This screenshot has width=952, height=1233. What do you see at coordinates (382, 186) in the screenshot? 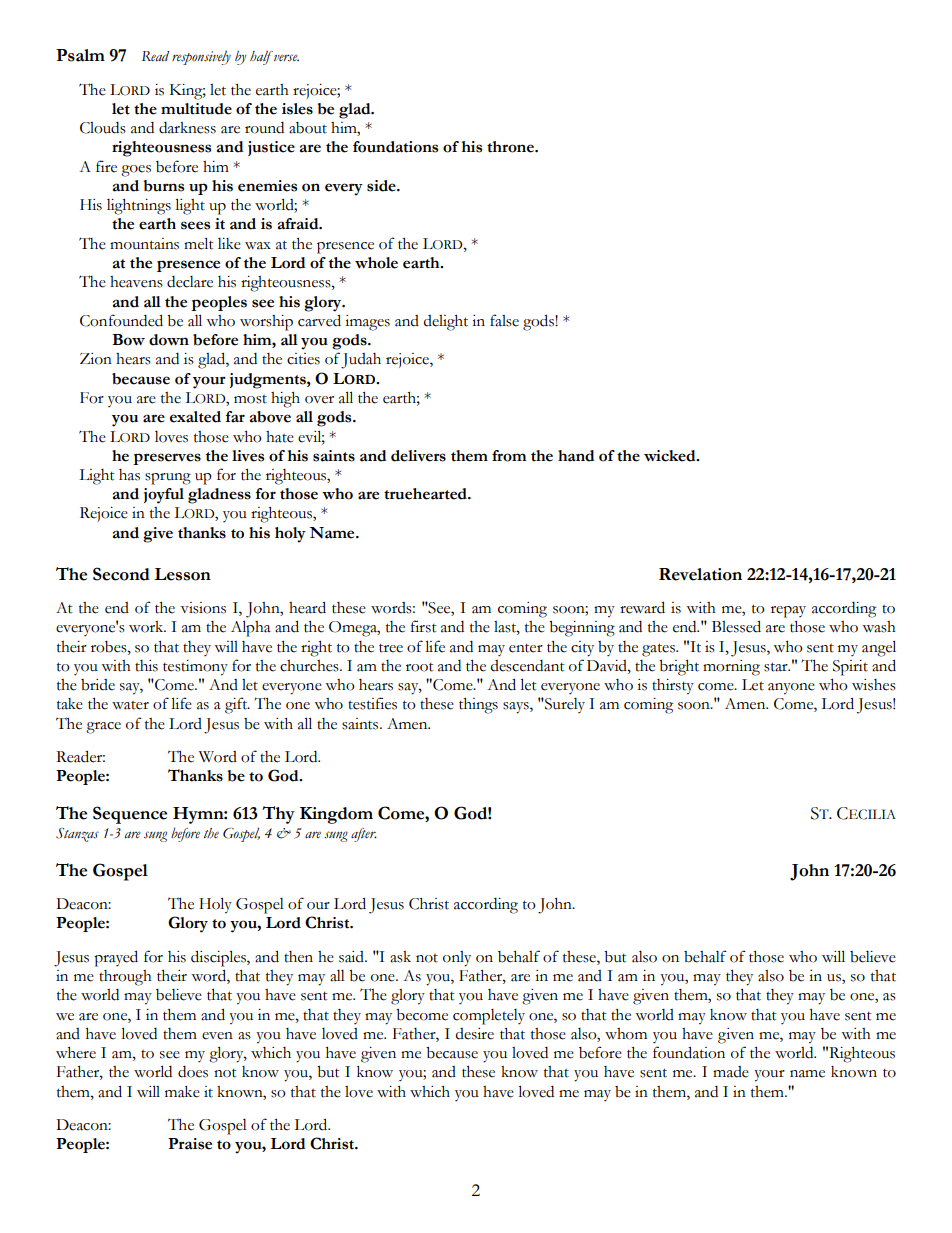
I see `side` at bounding box center [382, 186].
